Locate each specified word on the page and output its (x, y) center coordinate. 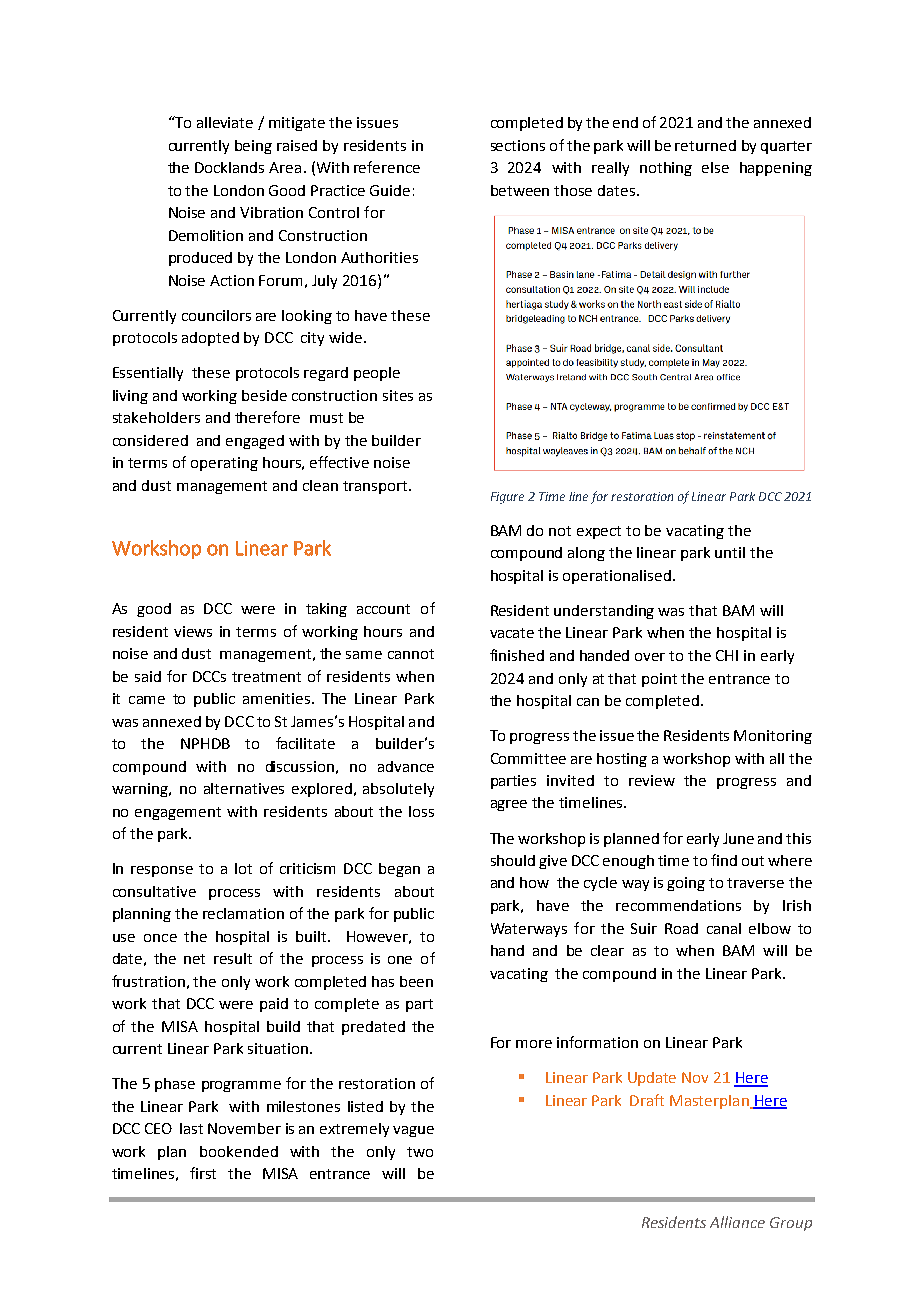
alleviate (225, 122)
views (193, 631)
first (203, 1173)
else (715, 167)
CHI (727, 655)
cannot (411, 654)
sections (518, 145)
